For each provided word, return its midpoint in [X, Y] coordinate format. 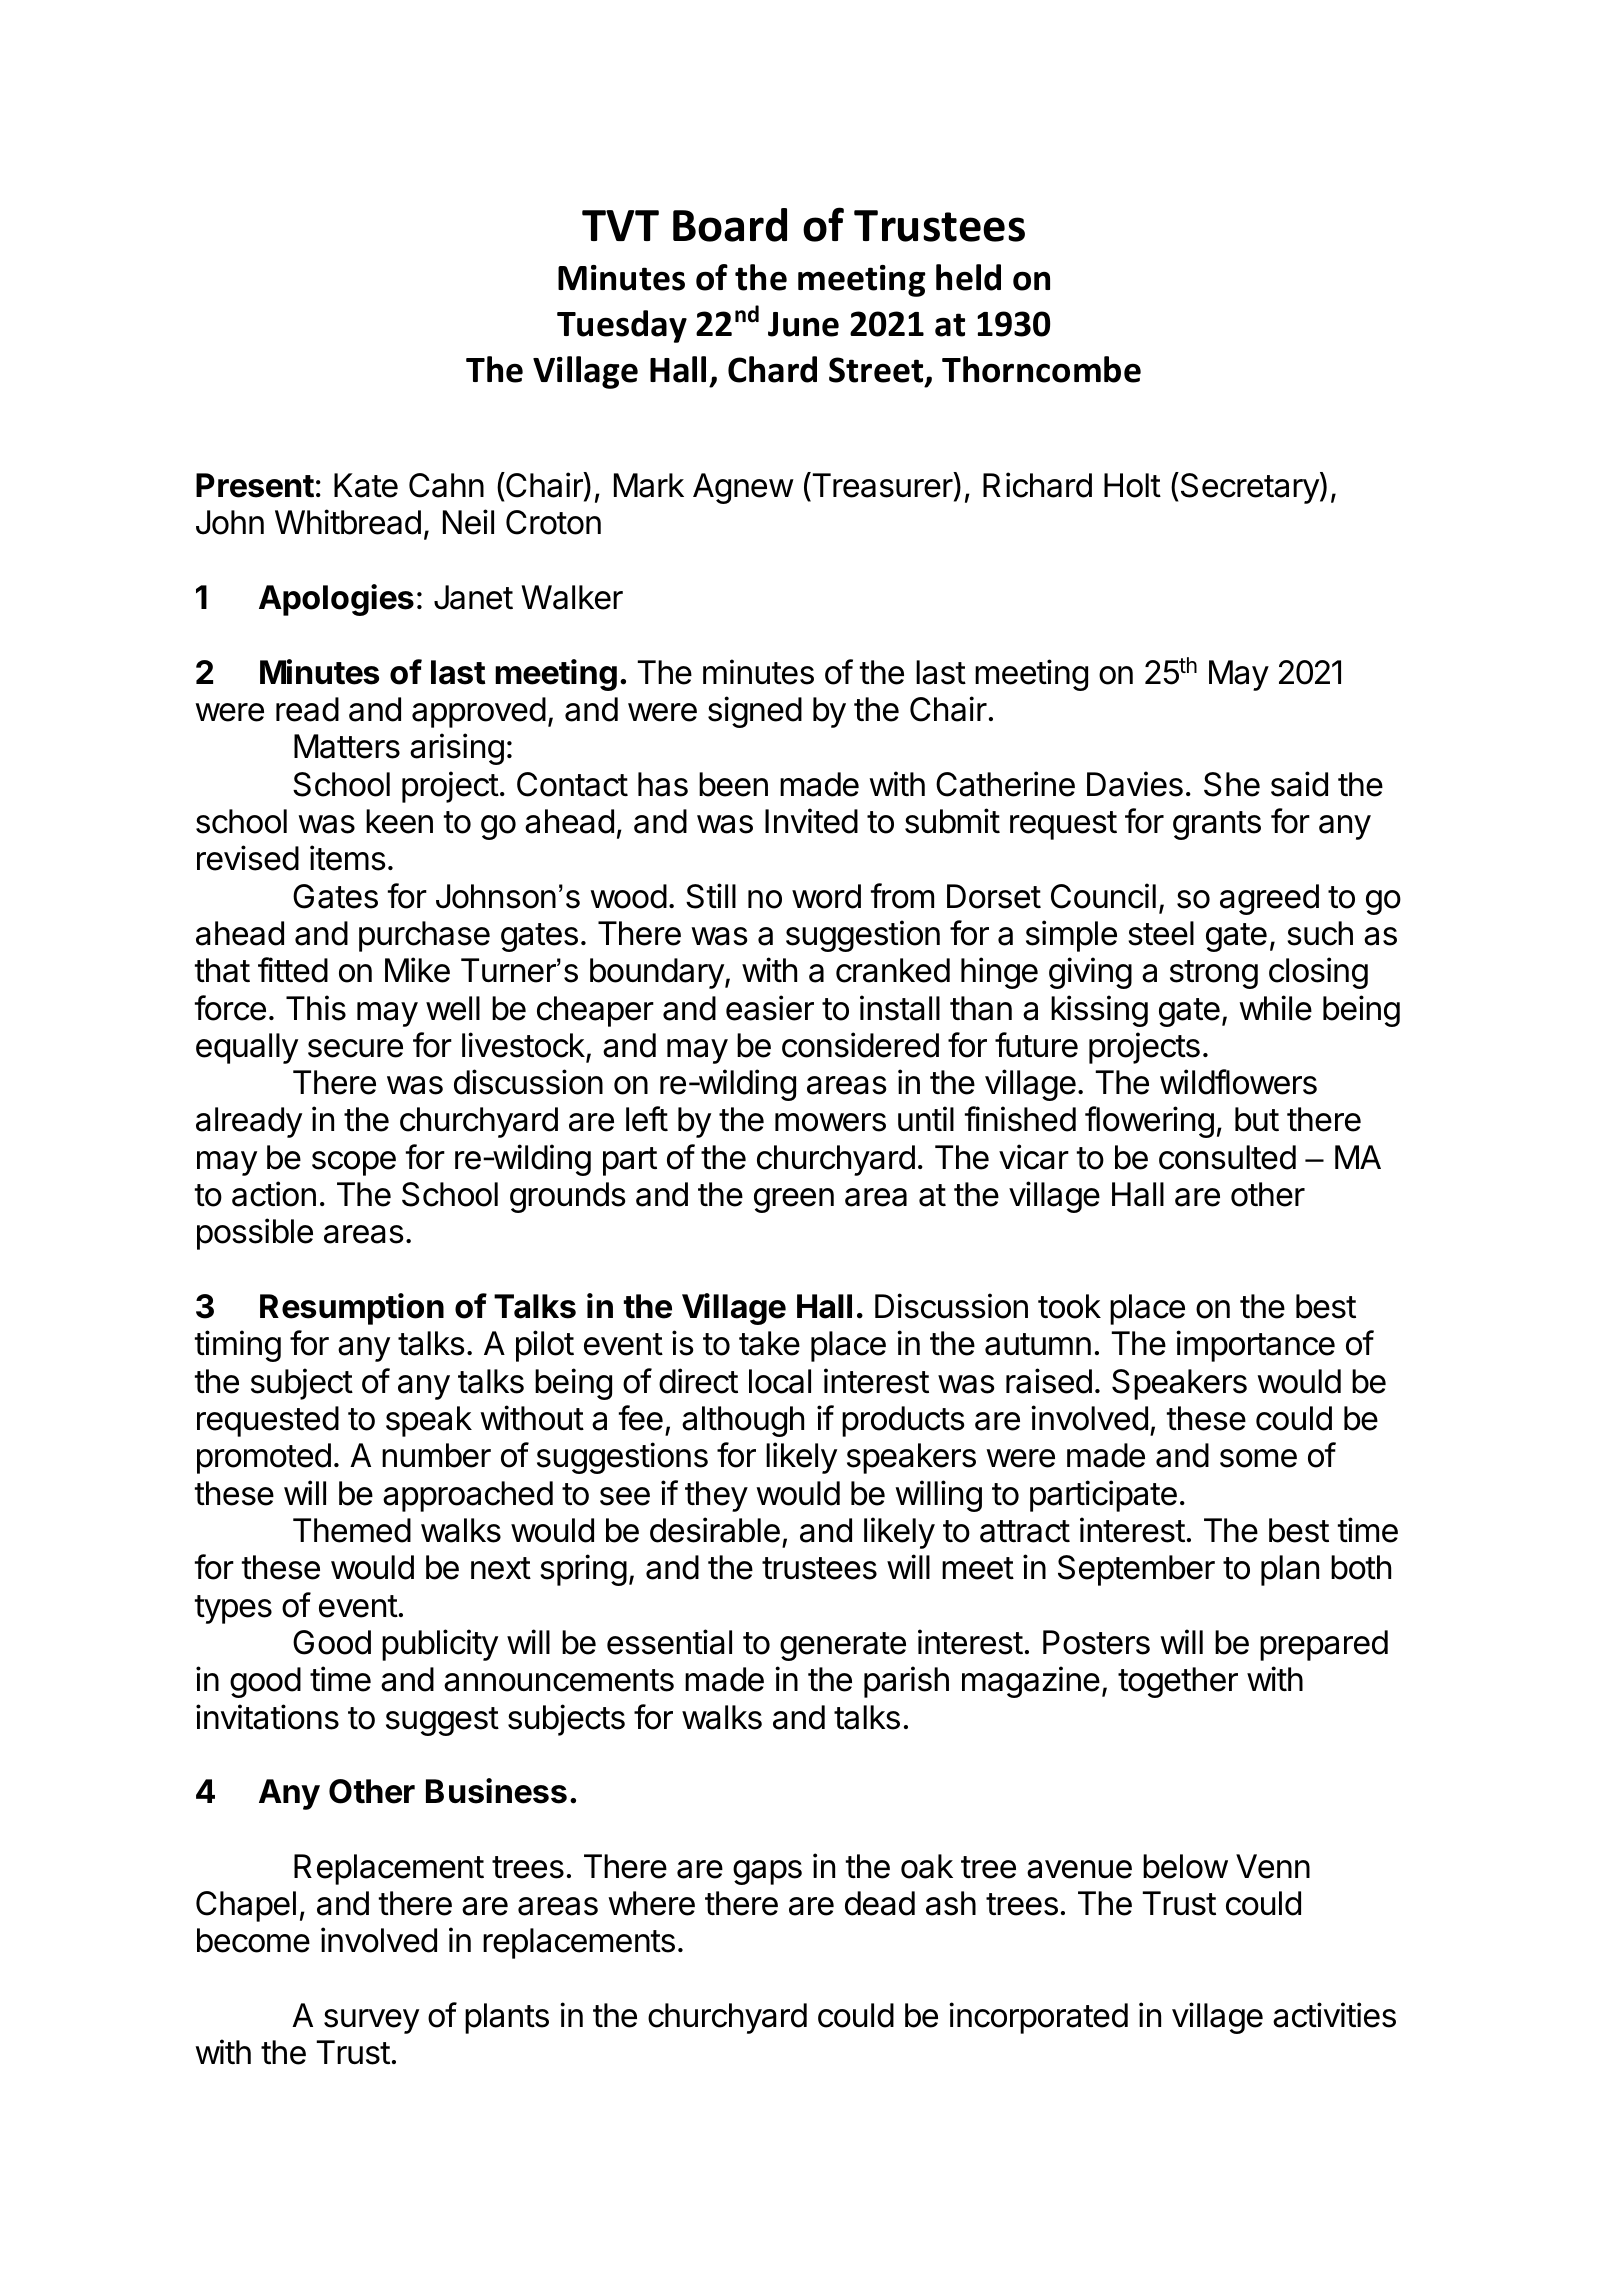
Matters [347, 746]
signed [755, 712]
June [803, 324]
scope [354, 1163]
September [1136, 1570]
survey [371, 2021]
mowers [830, 1122]
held [968, 277]
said [1299, 784]
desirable [715, 1530]
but [1257, 1119]
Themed [352, 1530]
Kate [366, 485]
